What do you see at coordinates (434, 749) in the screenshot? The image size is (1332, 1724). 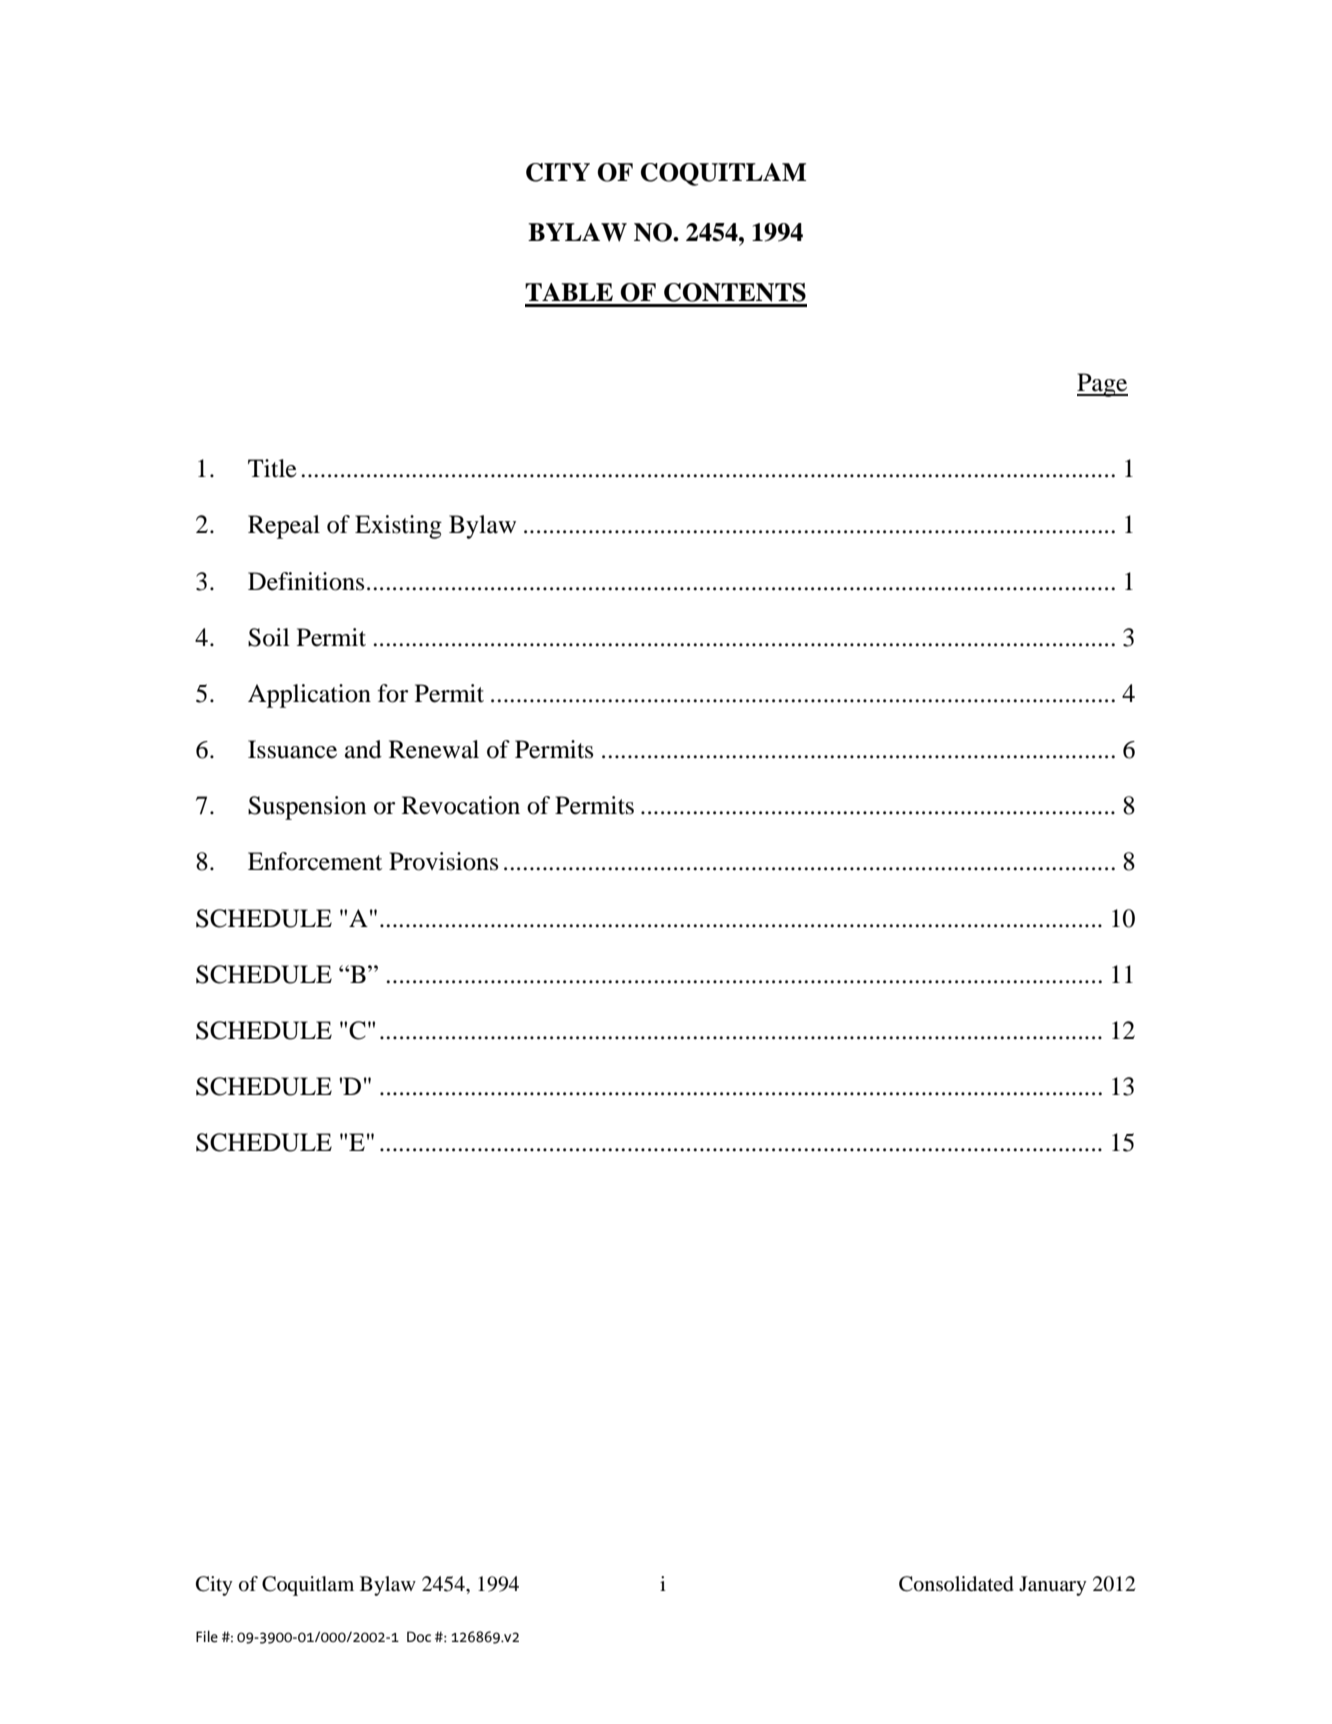 I see `Renewal` at bounding box center [434, 749].
